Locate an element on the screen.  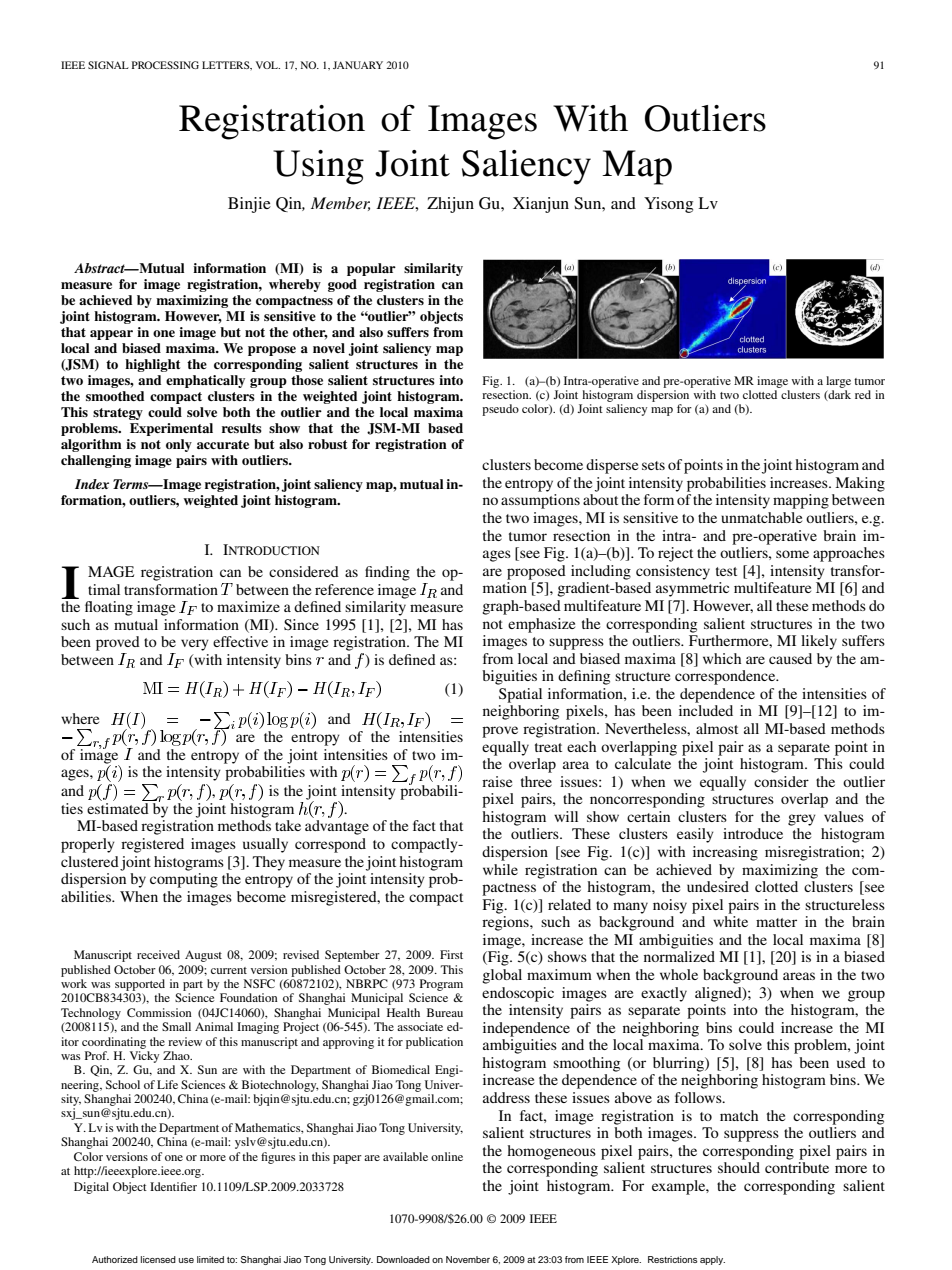
computing is located at coordinates (184, 880).
